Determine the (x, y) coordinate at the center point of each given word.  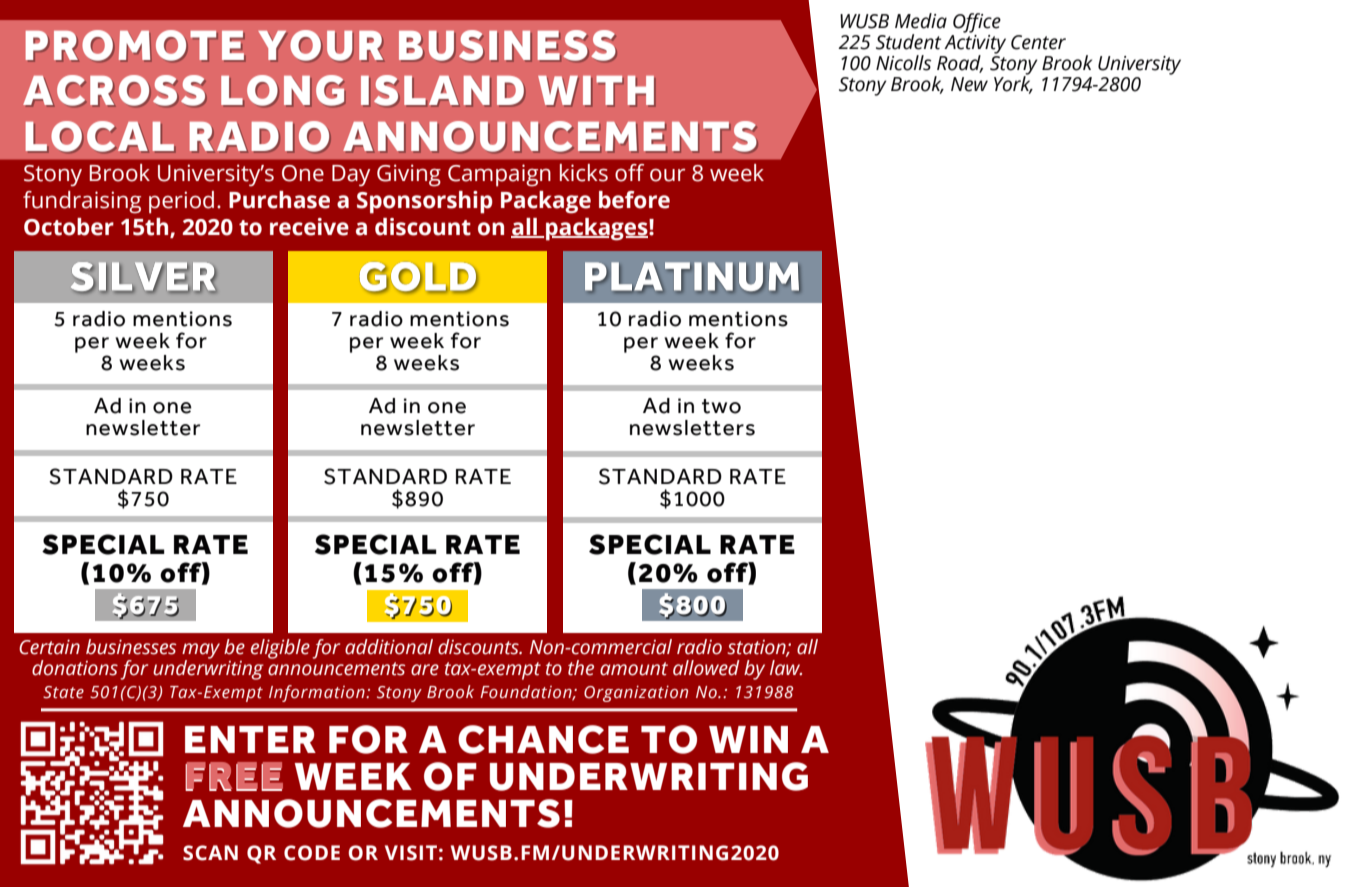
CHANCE (543, 739)
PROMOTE (135, 46)
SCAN (210, 853)
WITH (596, 91)
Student (908, 42)
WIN (748, 739)
